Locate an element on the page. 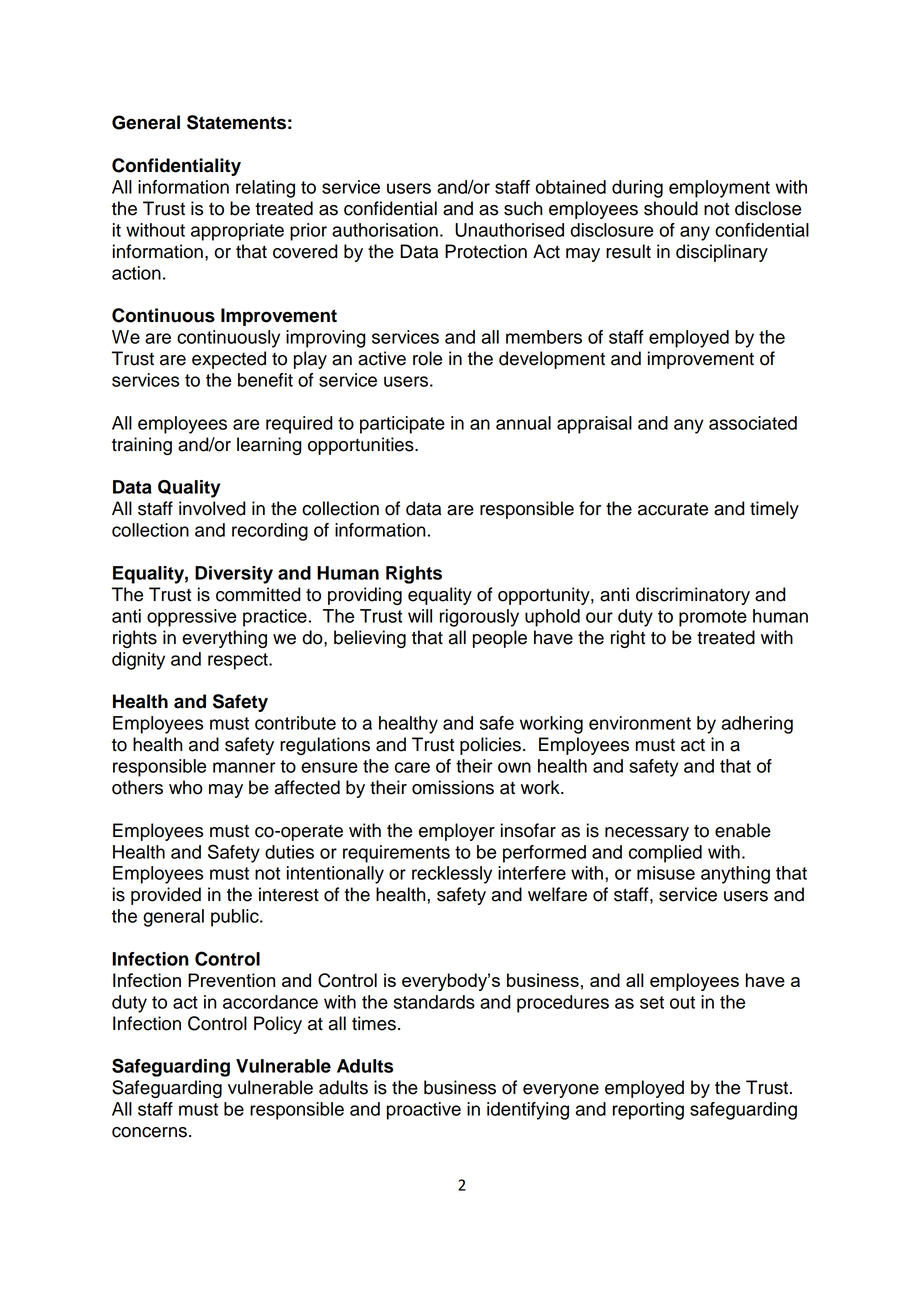 The width and height of the page is (924, 1308). employment is located at coordinates (719, 189).
